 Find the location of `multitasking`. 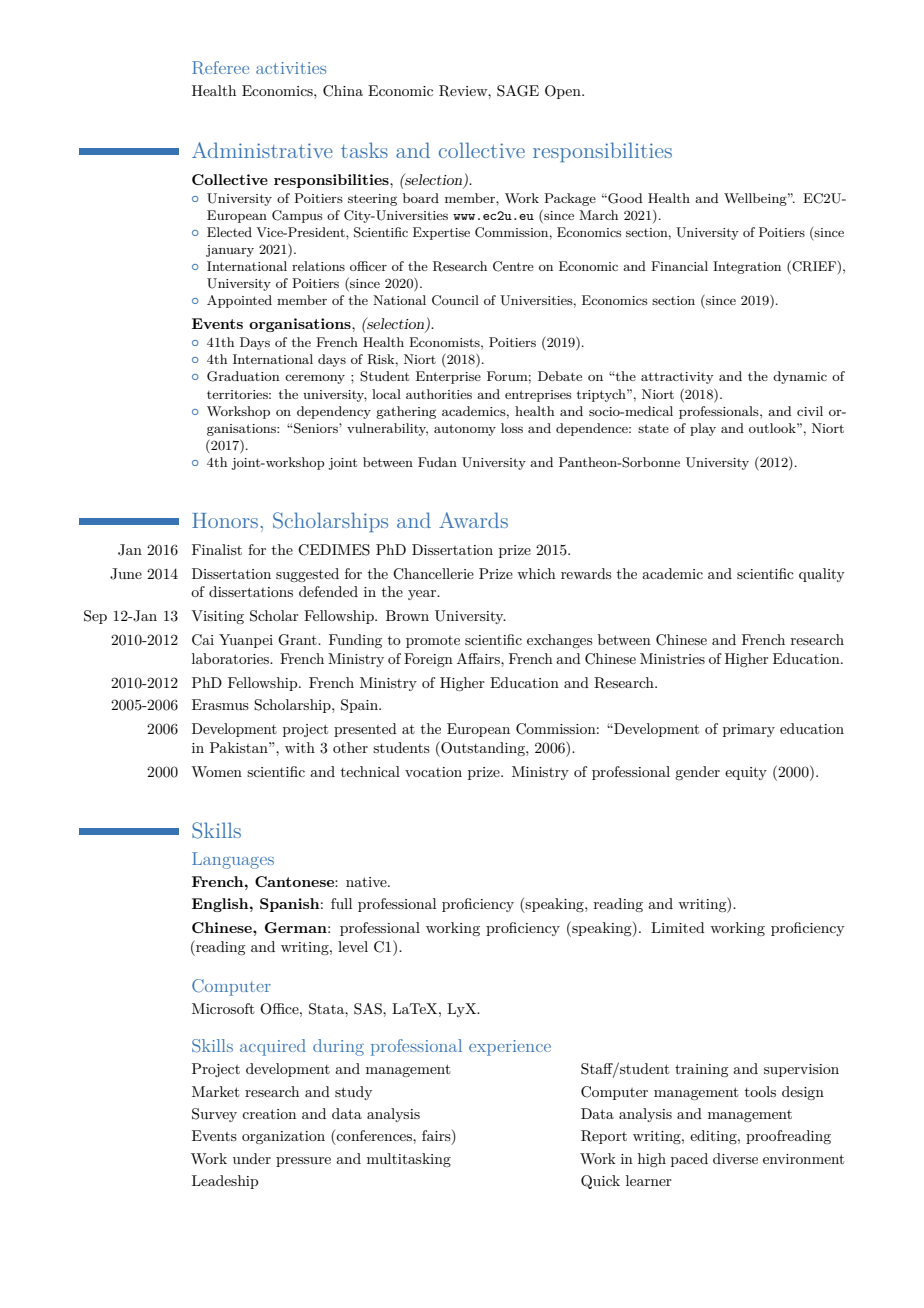

multitasking is located at coordinates (409, 1160).
